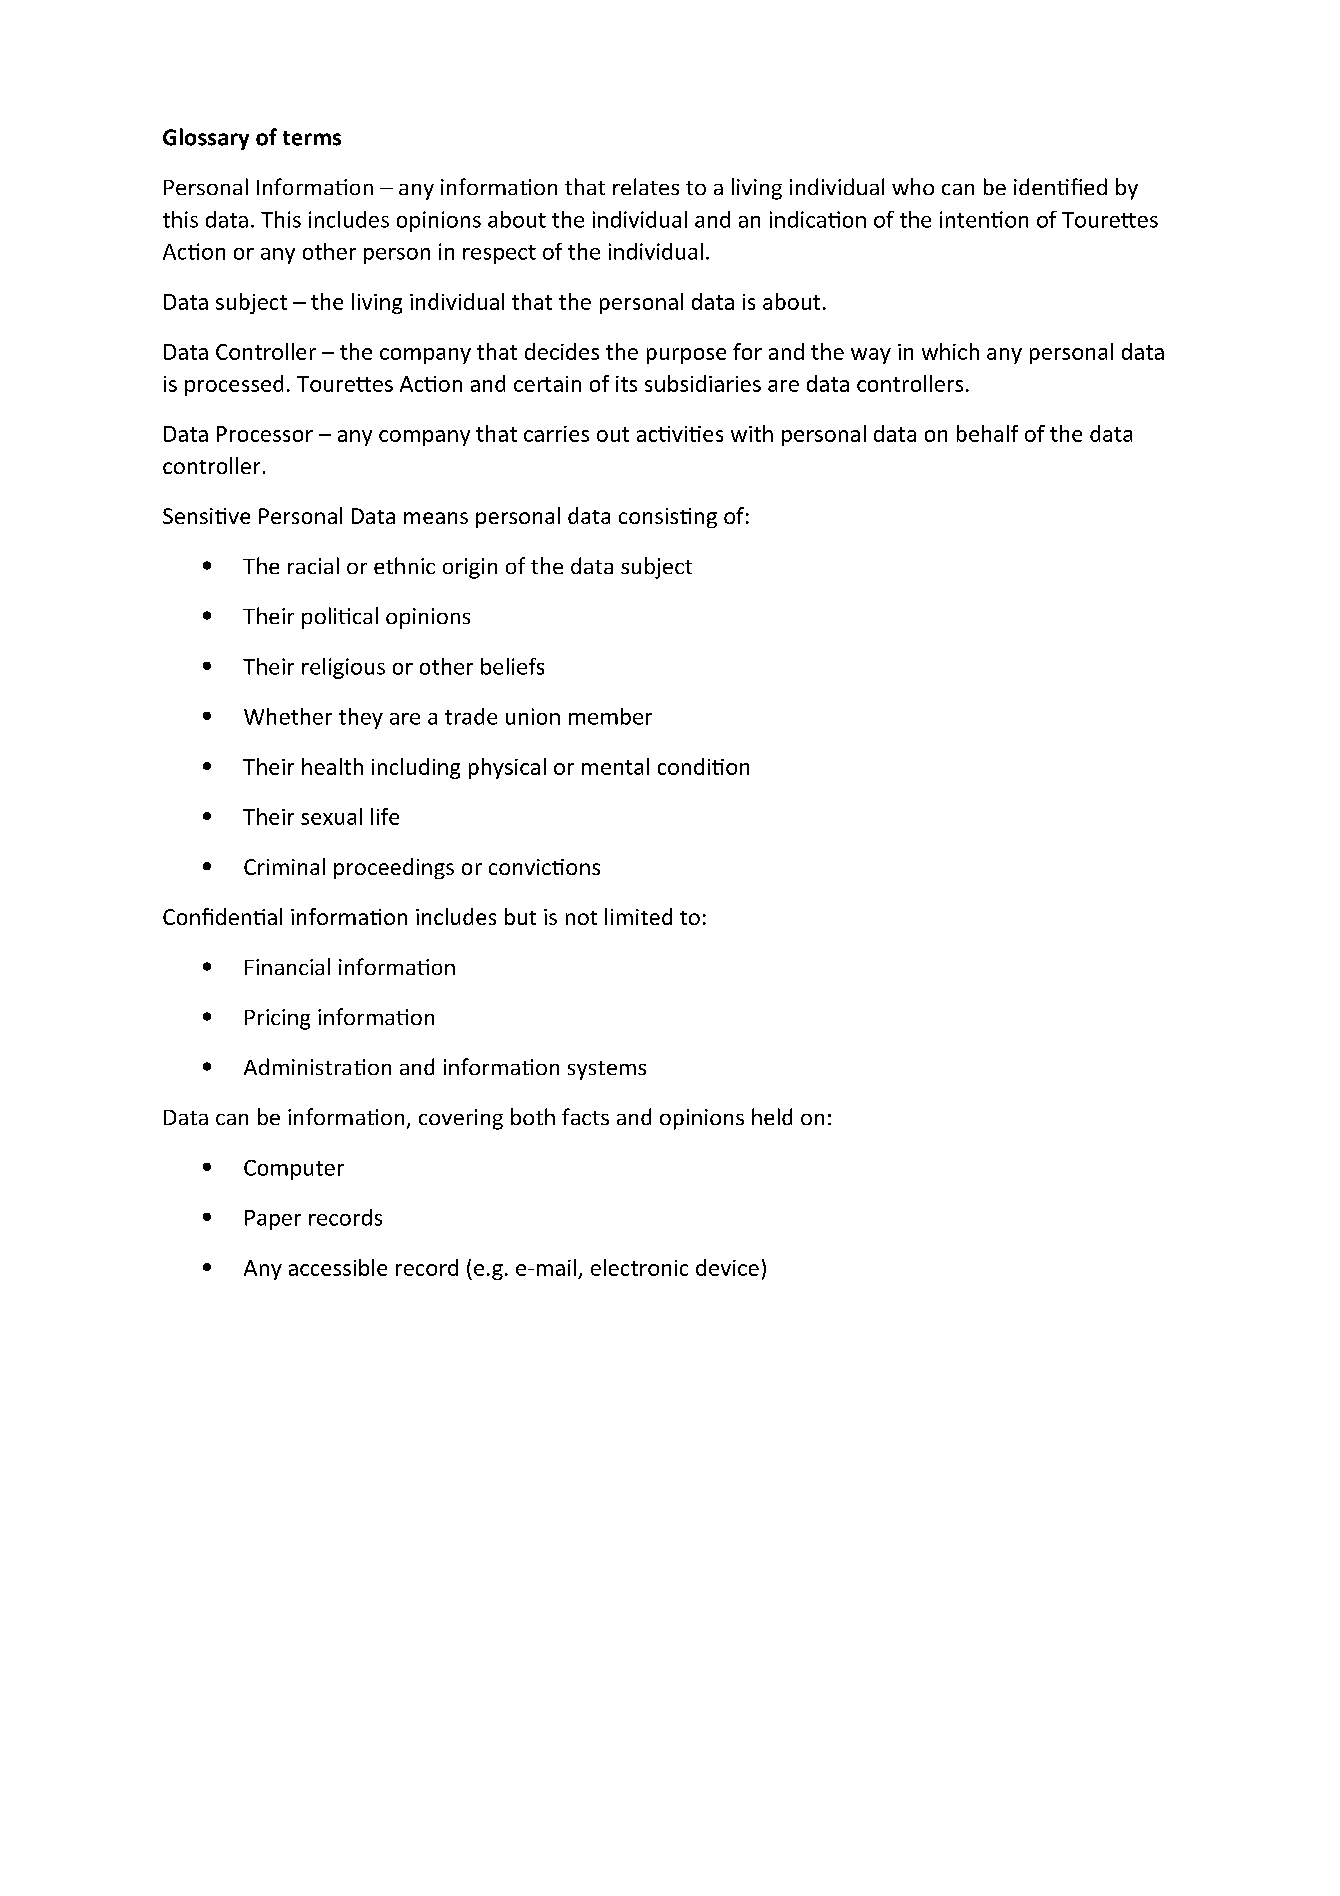 The image size is (1340, 1896). Describe the element at coordinates (987, 433) in the screenshot. I see `behalf` at that location.
